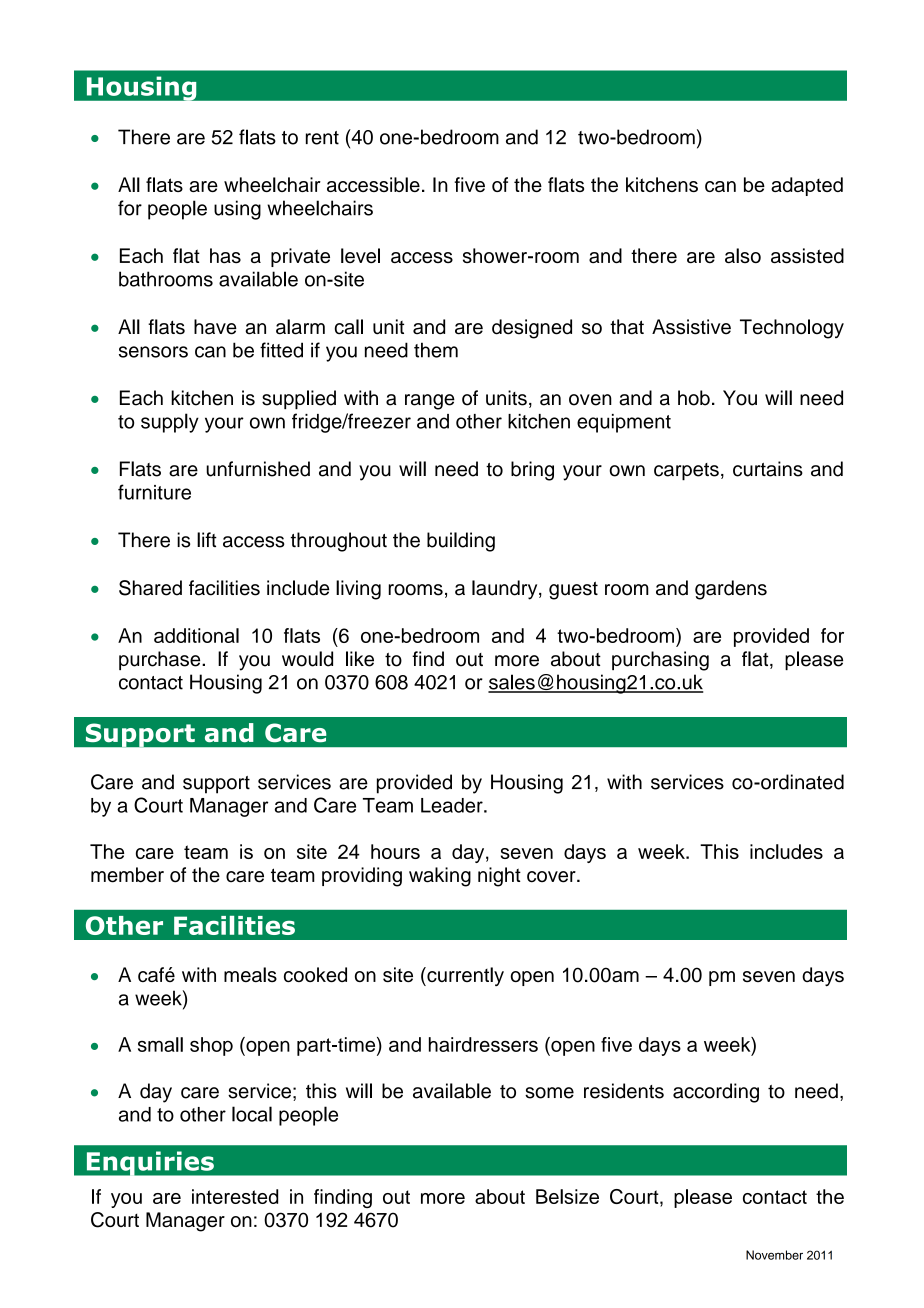  What do you see at coordinates (154, 492) in the document?
I see `furniture` at bounding box center [154, 492].
